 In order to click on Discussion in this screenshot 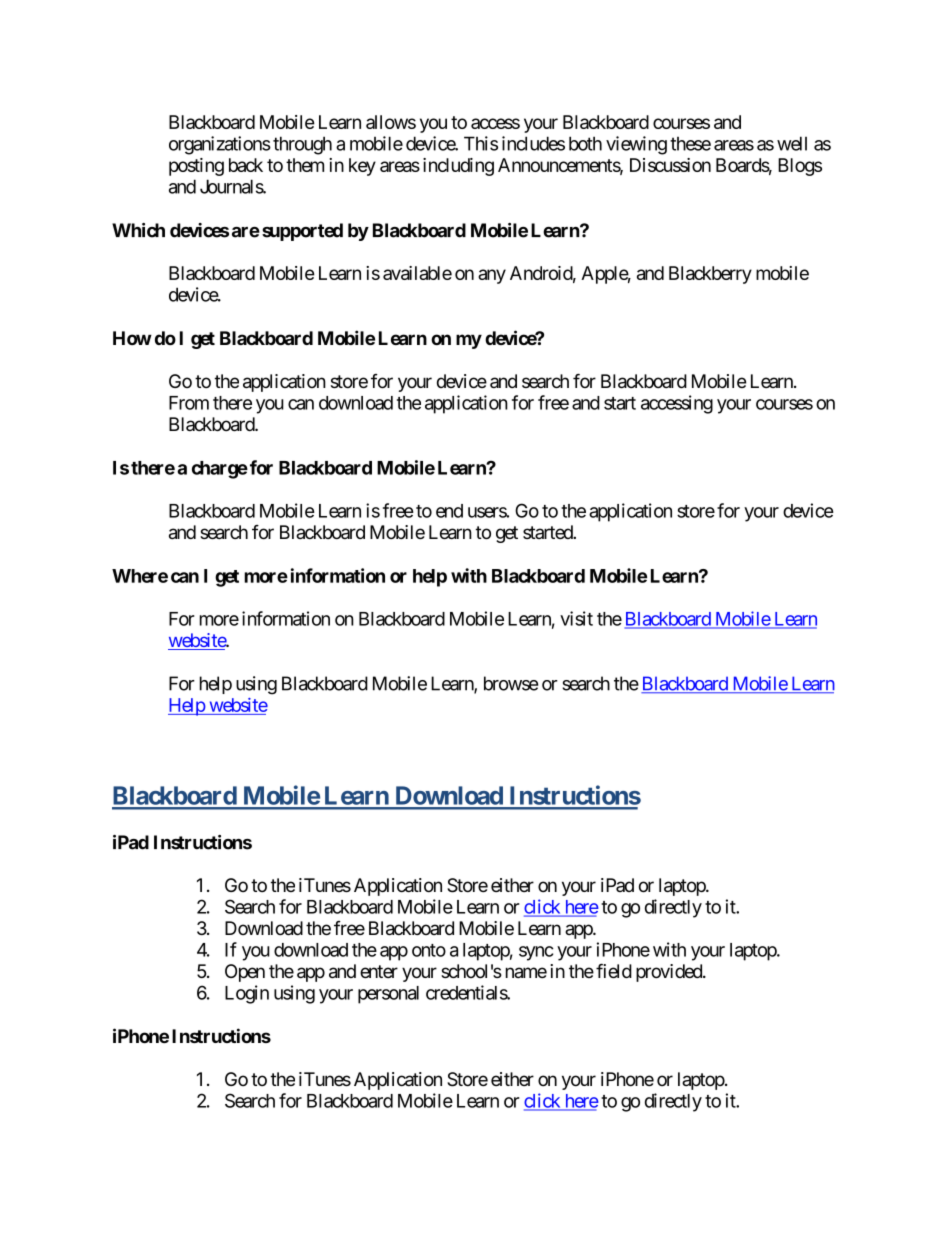, I will do `click(670, 165)`.
